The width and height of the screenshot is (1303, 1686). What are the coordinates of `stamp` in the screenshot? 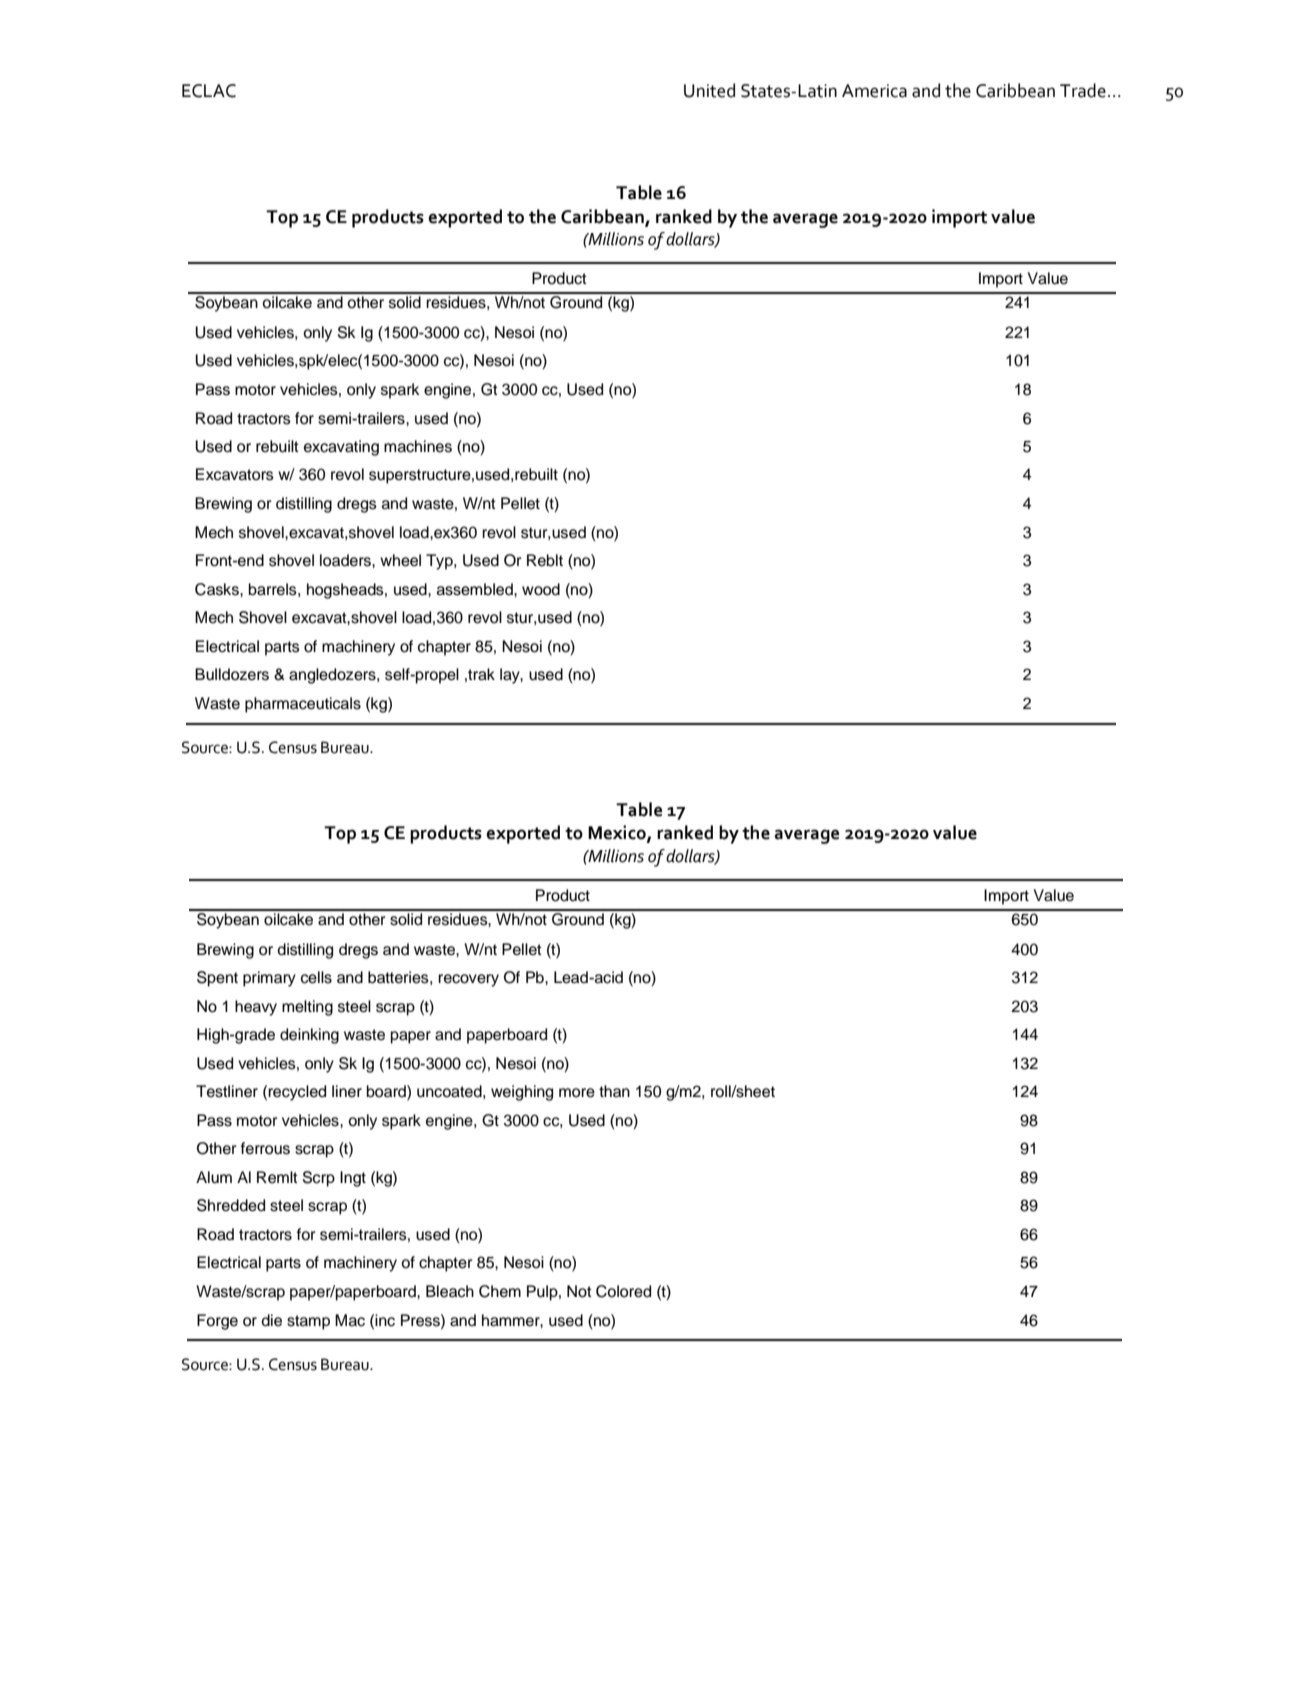 It's located at (308, 1322).
